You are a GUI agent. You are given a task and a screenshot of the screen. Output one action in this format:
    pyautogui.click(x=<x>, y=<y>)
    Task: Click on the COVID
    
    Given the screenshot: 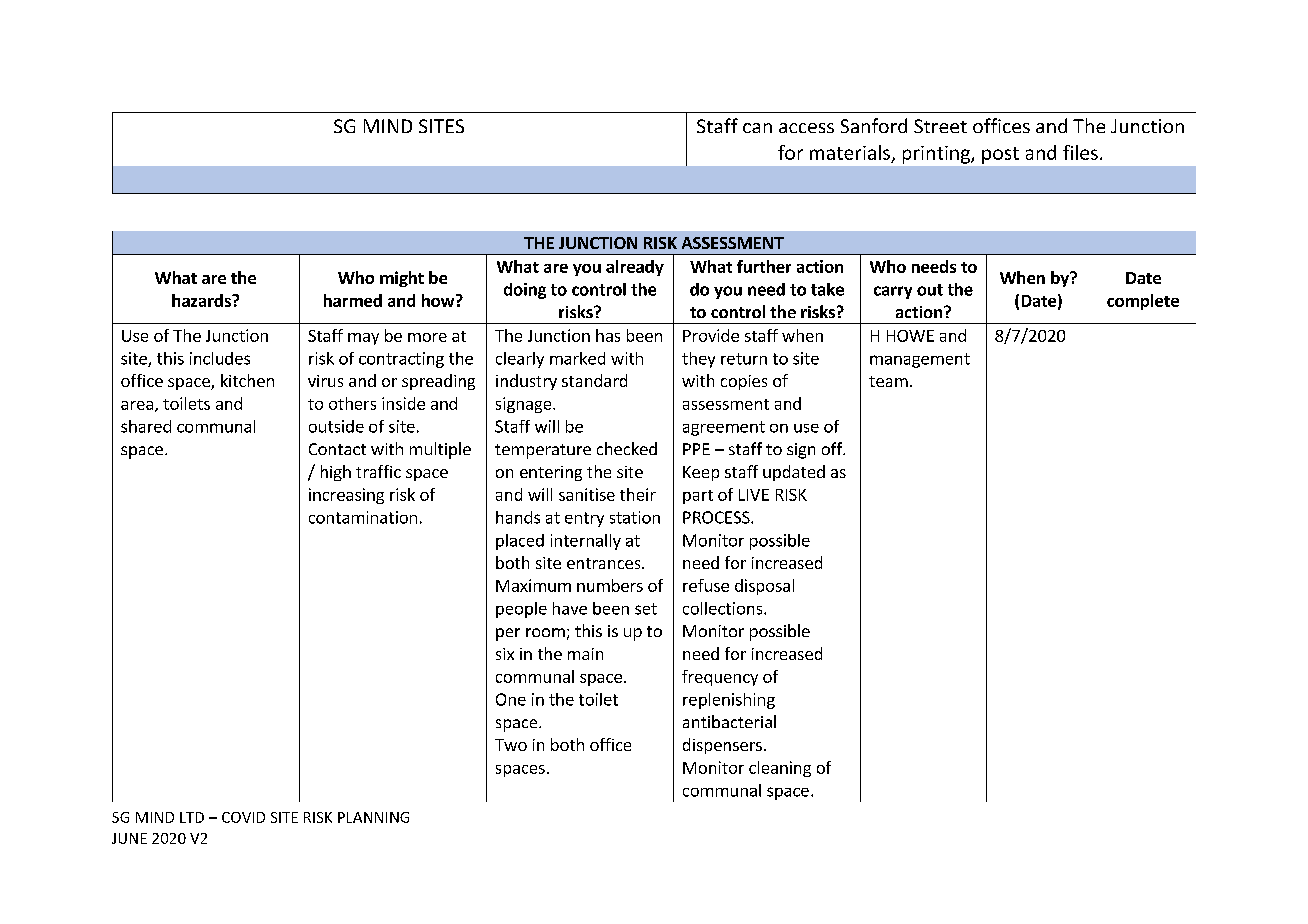 What is the action you would take?
    pyautogui.click(x=243, y=817)
